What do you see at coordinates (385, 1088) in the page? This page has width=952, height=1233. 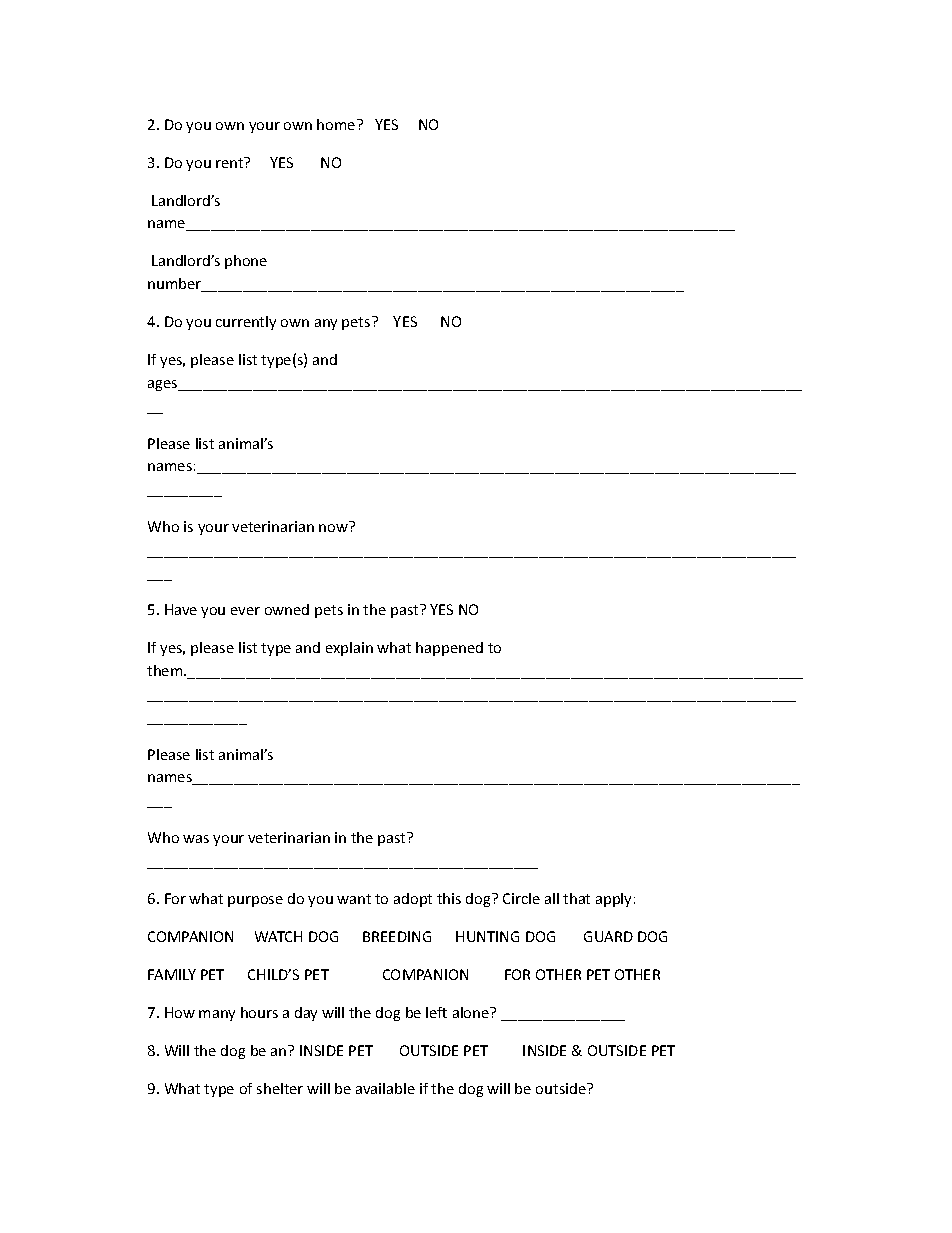 I see `available` at bounding box center [385, 1088].
